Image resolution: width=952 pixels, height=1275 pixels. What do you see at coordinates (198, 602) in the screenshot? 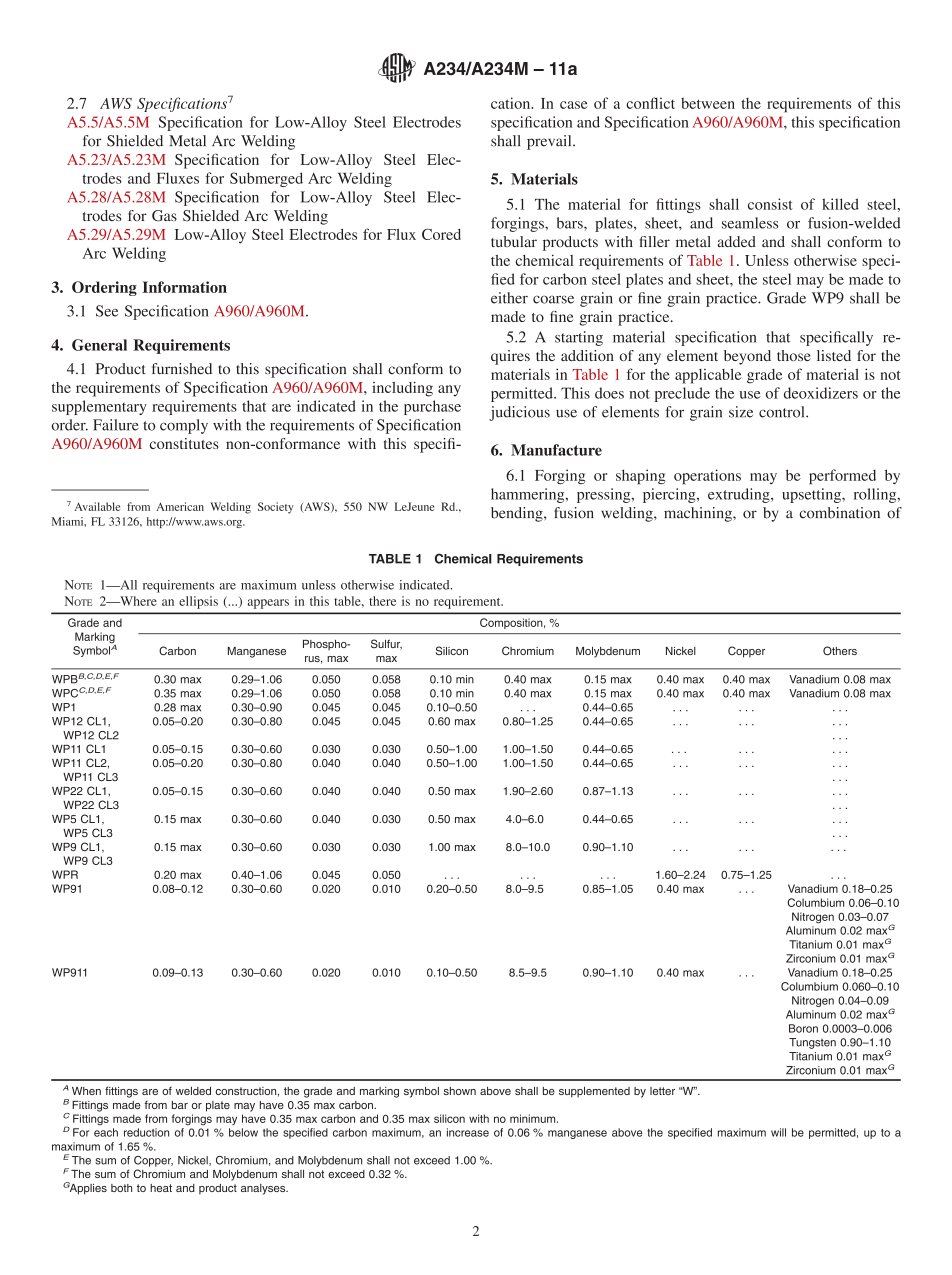
I see `ellipsis` at bounding box center [198, 602].
